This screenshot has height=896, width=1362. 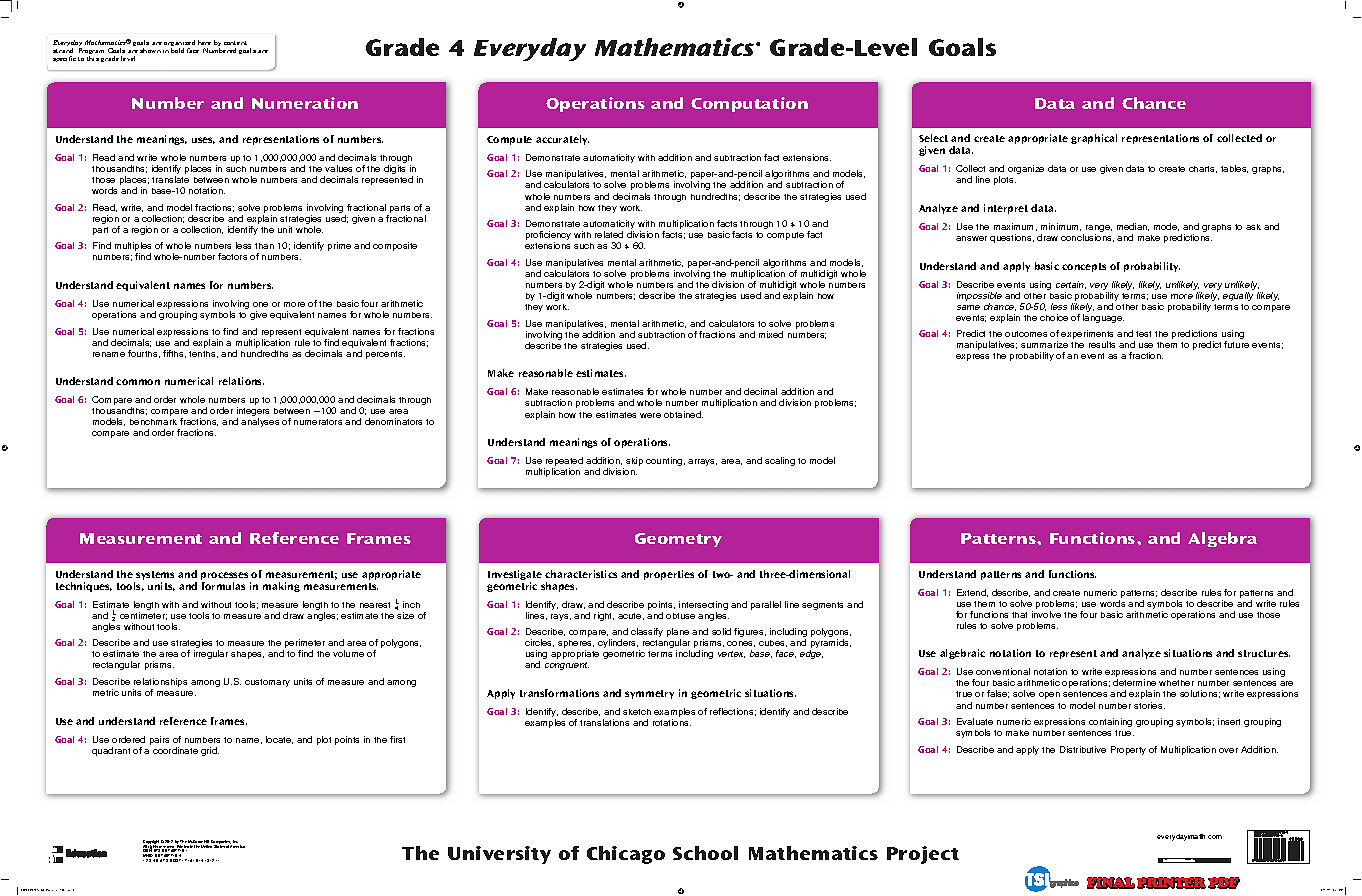 I want to click on Computation, so click(x=749, y=104).
